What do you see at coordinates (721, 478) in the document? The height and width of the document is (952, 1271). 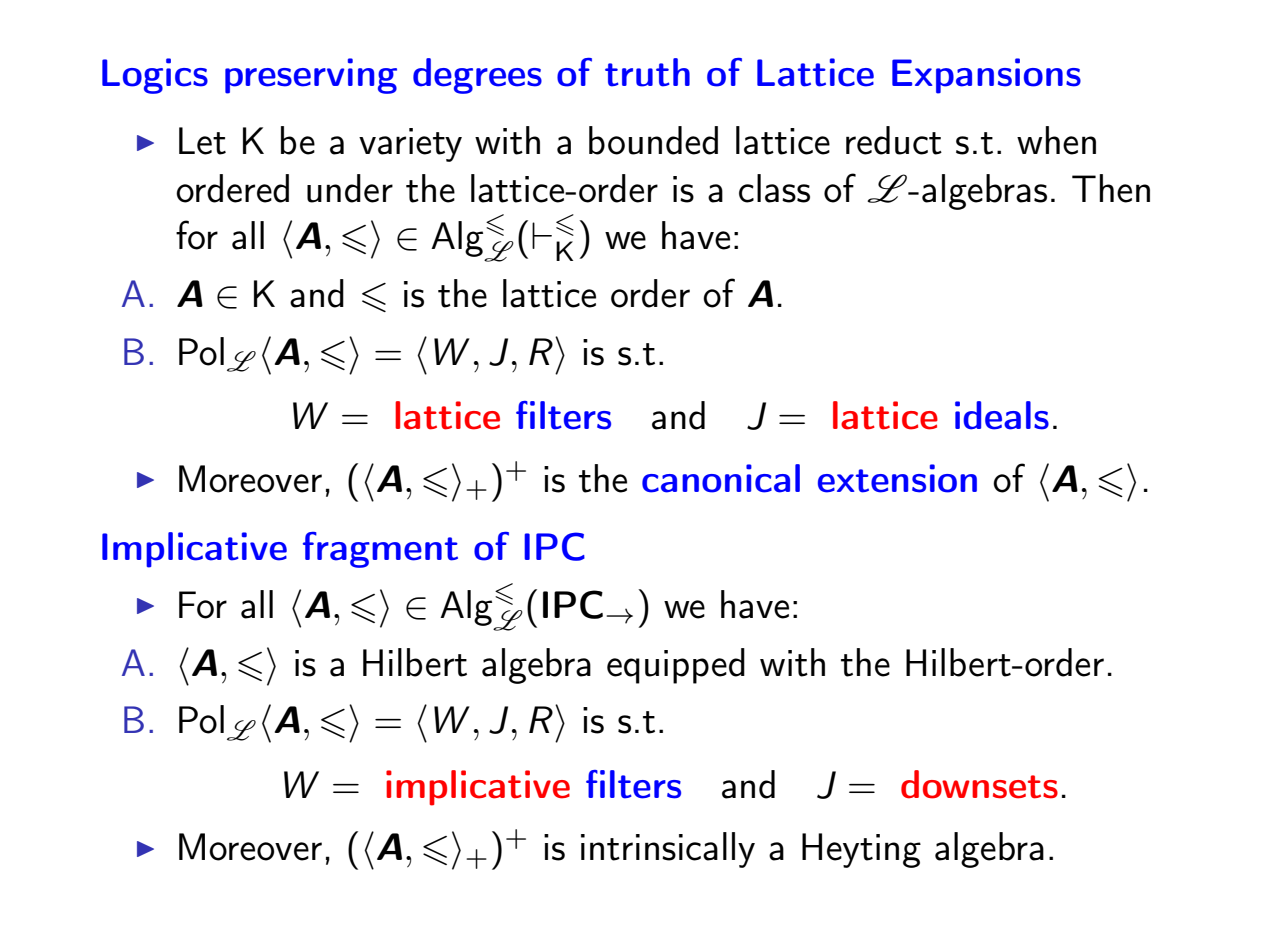 I see `canonical` at bounding box center [721, 478].
